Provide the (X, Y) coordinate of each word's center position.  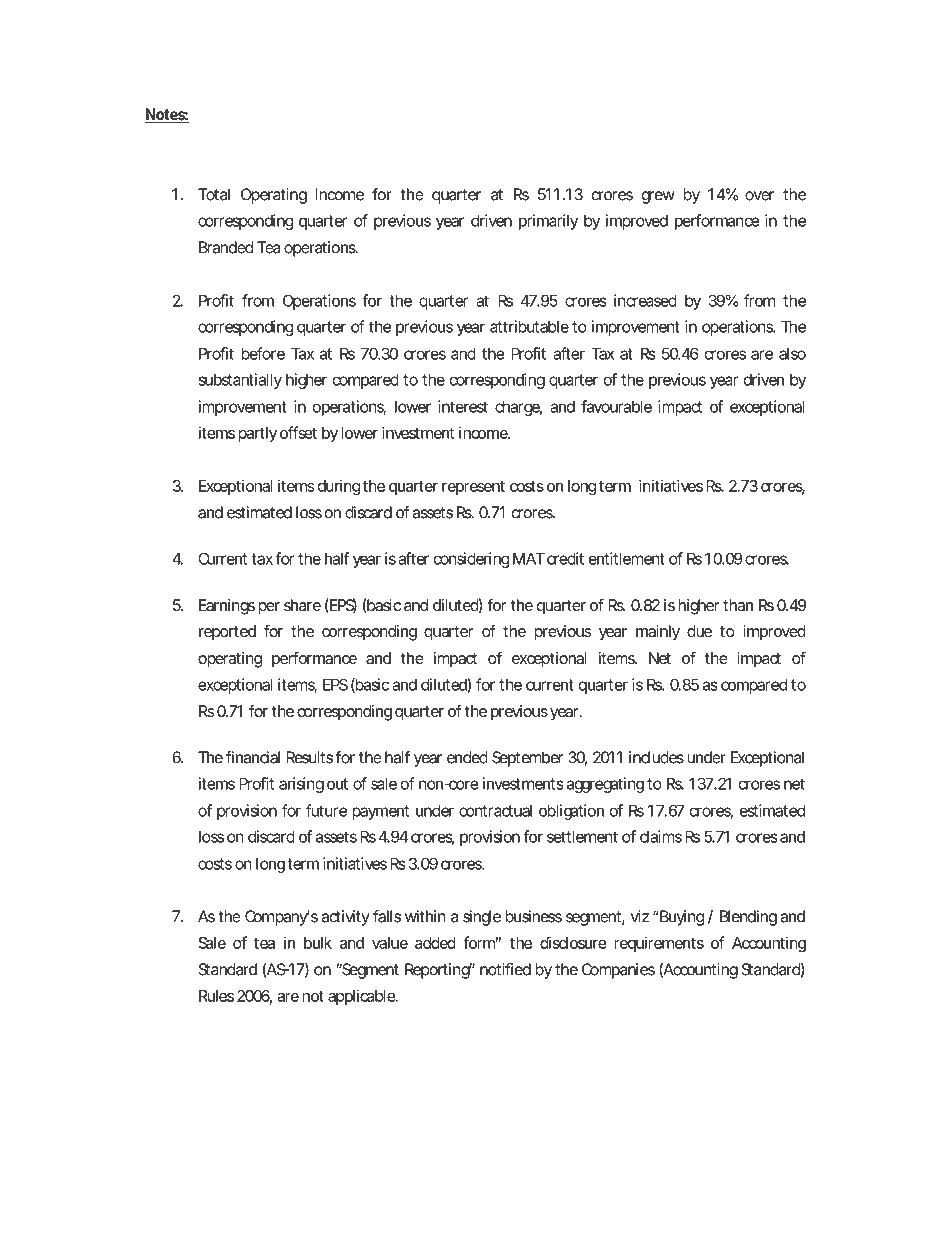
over (759, 196)
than (738, 605)
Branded (226, 247)
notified (505, 969)
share (302, 605)
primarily (548, 222)
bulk (318, 943)
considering (471, 560)
